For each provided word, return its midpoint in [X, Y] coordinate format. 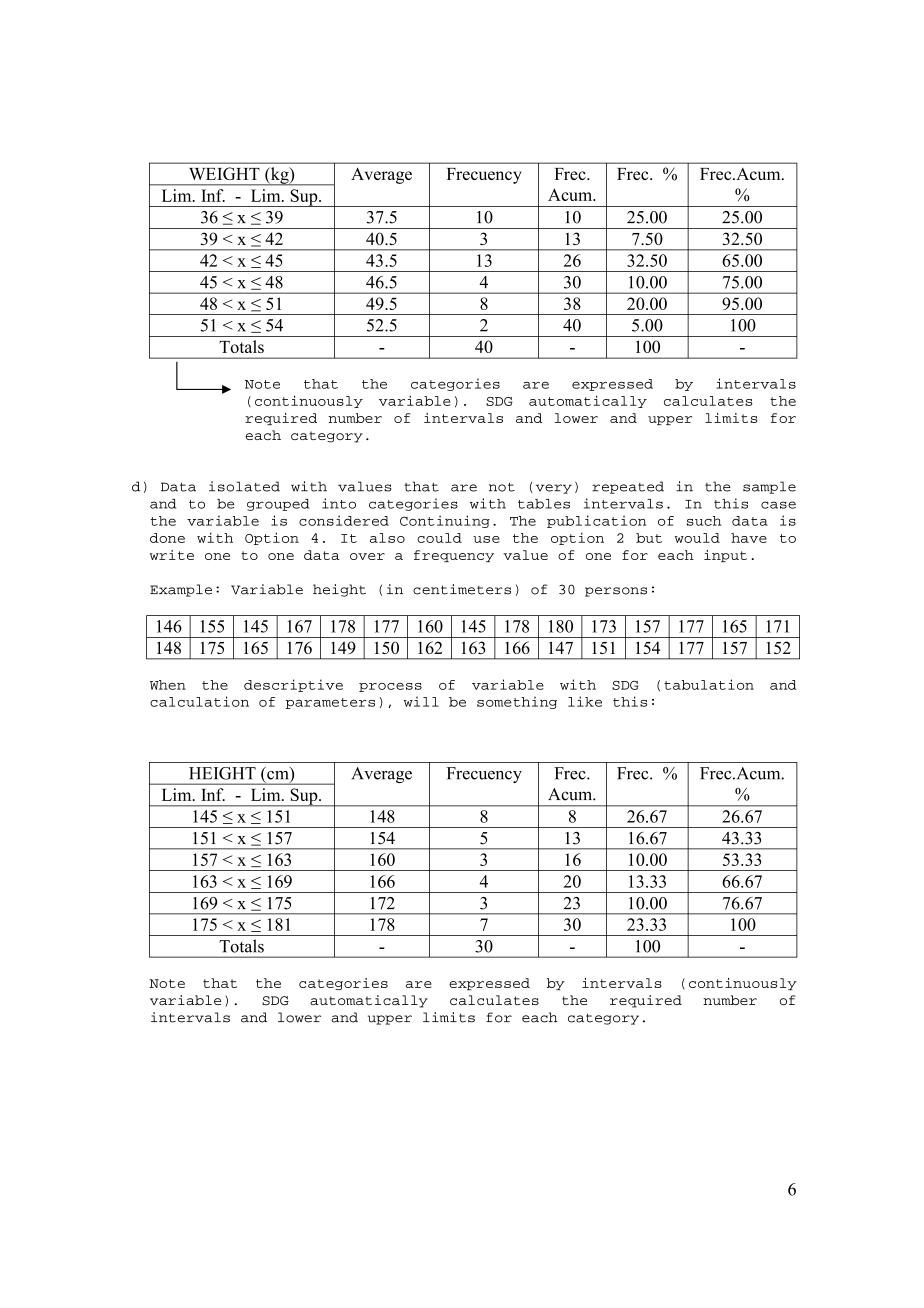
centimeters [462, 589]
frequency [454, 556]
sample [769, 487]
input [725, 556]
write [172, 555]
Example [181, 590]
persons [616, 592]
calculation [199, 701]
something [517, 702]
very [554, 489]
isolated [244, 486]
